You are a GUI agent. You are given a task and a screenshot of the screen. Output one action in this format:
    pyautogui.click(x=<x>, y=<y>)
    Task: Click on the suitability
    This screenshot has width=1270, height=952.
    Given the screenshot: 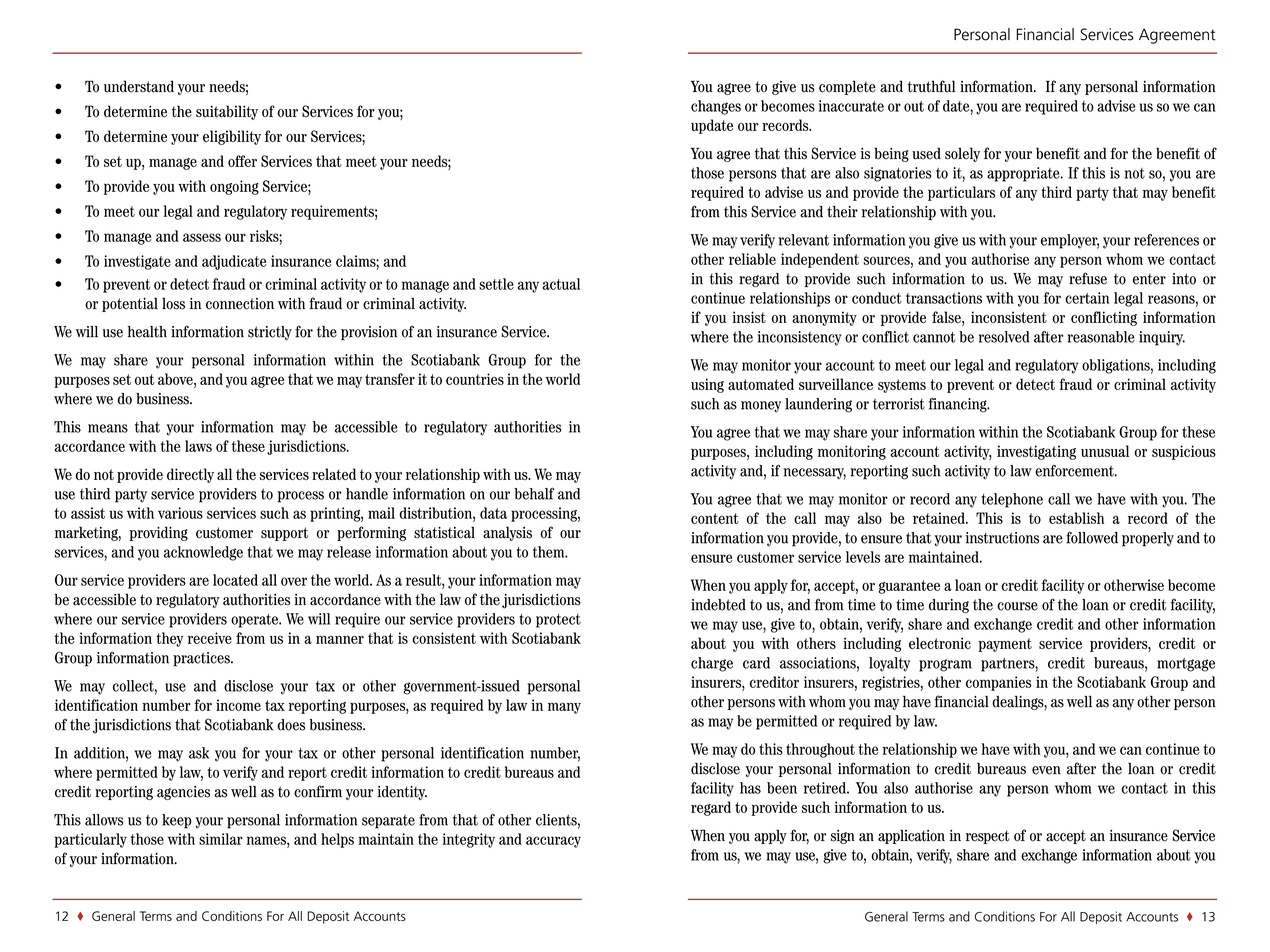 What is the action you would take?
    pyautogui.click(x=227, y=112)
